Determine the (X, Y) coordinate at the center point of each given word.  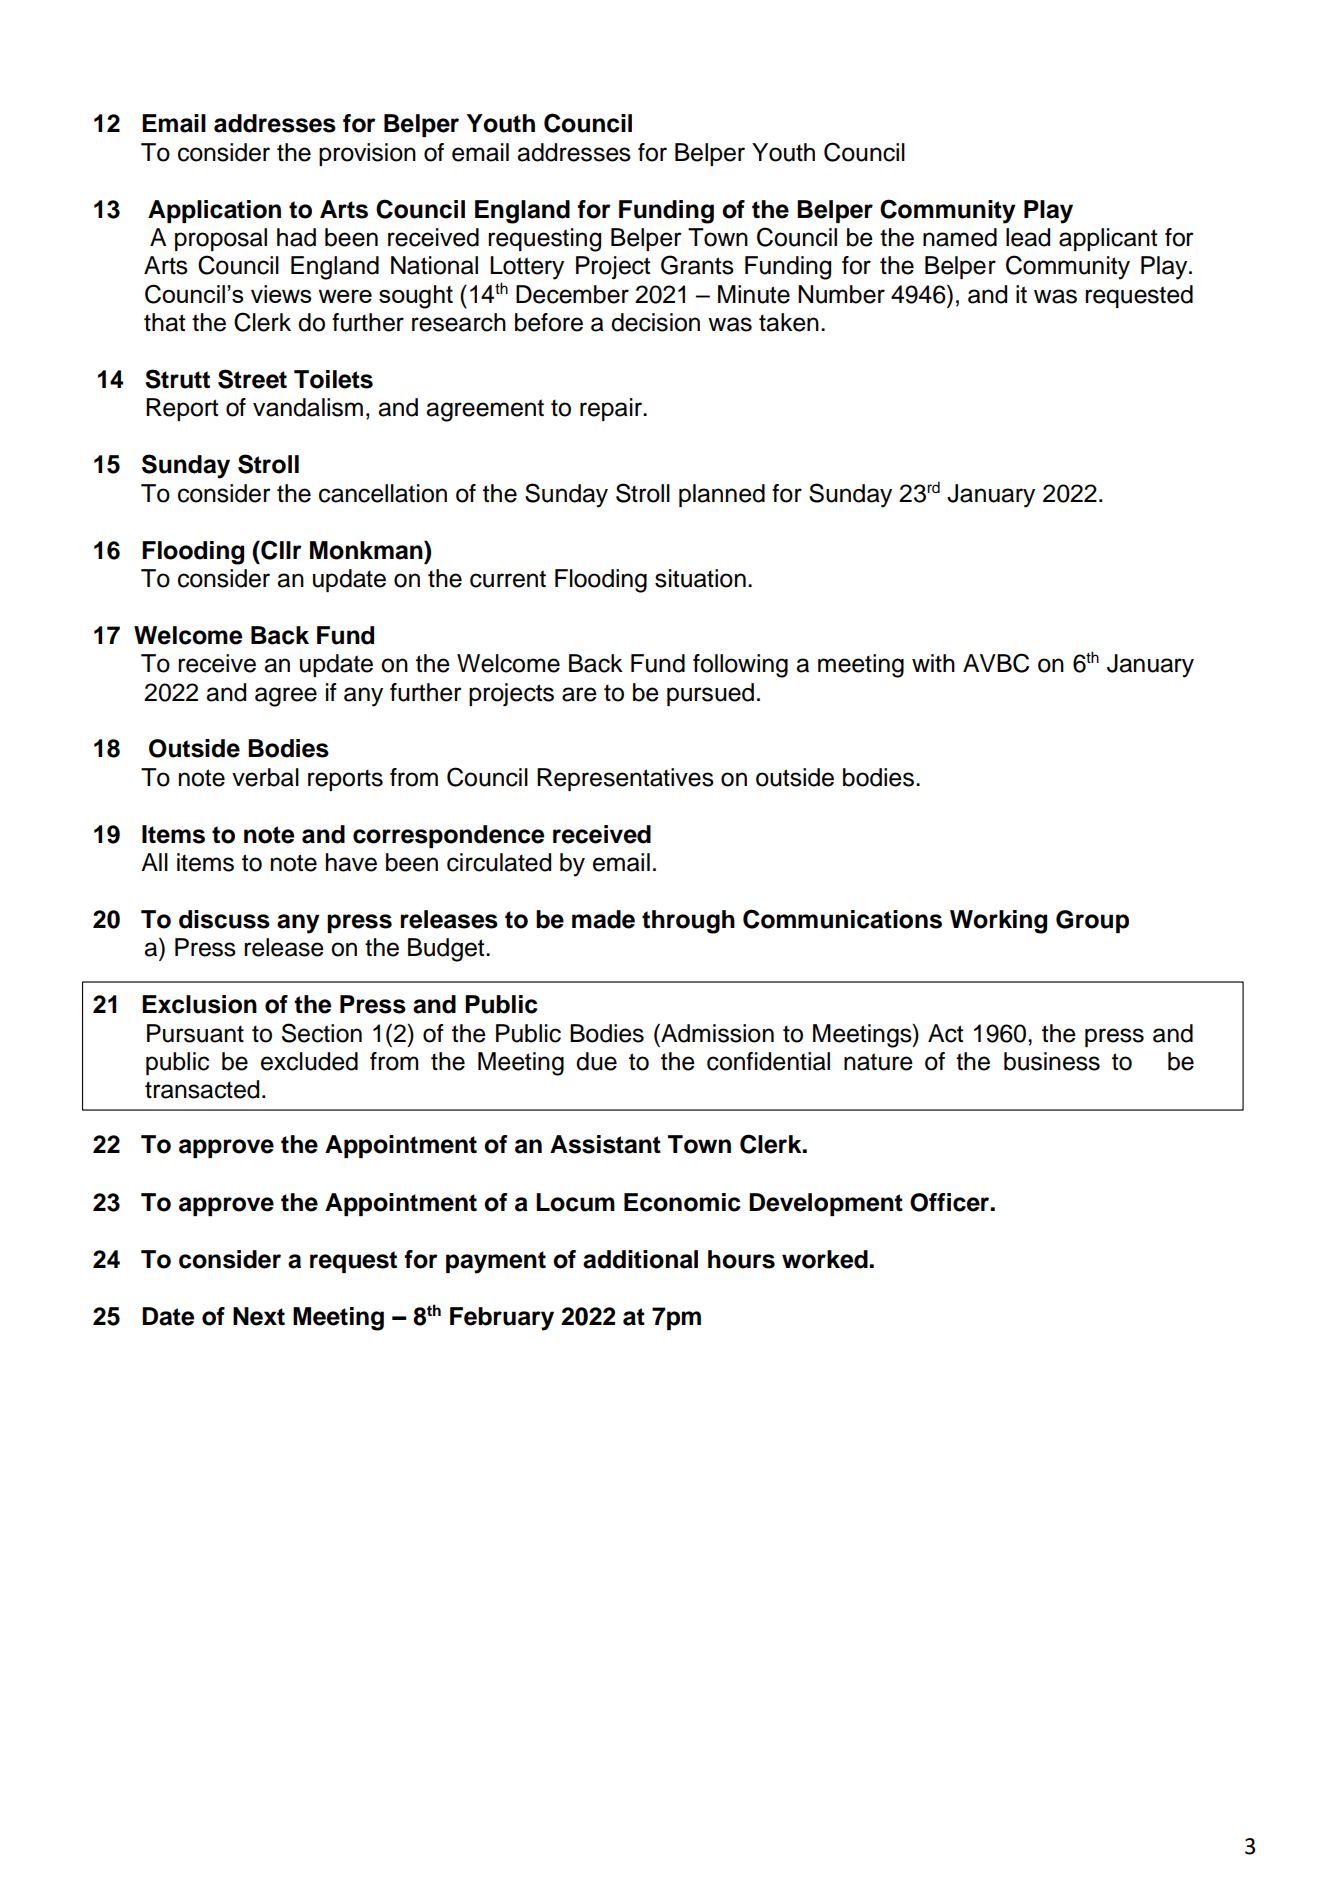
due (596, 1061)
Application (214, 211)
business (1052, 1061)
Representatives (625, 779)
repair (612, 409)
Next (259, 1316)
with (933, 663)
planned (722, 495)
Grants (697, 265)
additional (640, 1259)
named (960, 237)
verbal (265, 777)
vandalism (308, 407)
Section (322, 1033)
